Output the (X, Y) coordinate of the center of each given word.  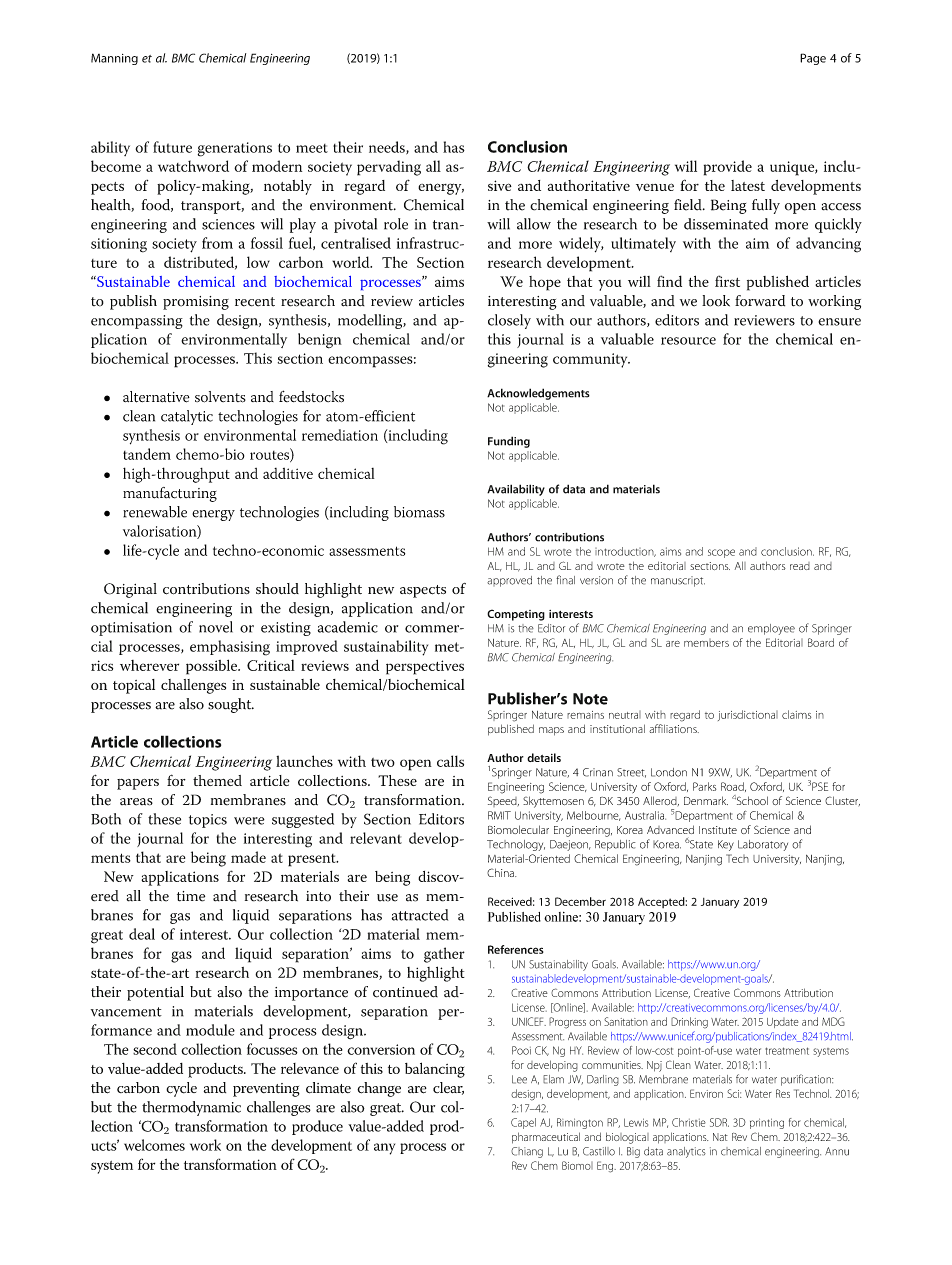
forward (760, 301)
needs (388, 148)
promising (196, 303)
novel (216, 627)
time (191, 896)
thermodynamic (191, 1108)
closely (509, 321)
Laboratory (763, 845)
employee (771, 629)
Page (813, 59)
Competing (516, 615)
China (501, 872)
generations (235, 149)
